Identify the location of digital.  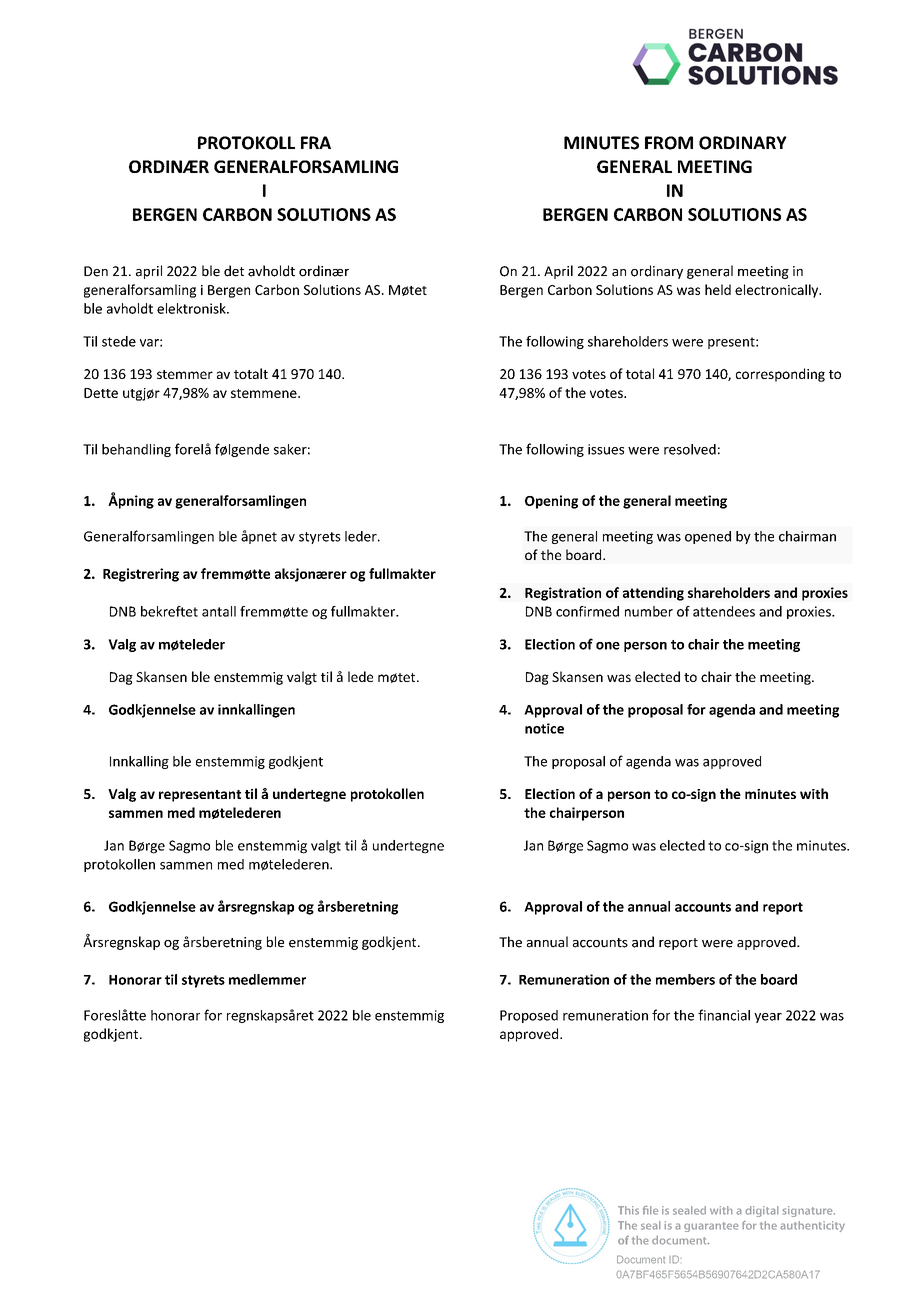
(762, 1211).
